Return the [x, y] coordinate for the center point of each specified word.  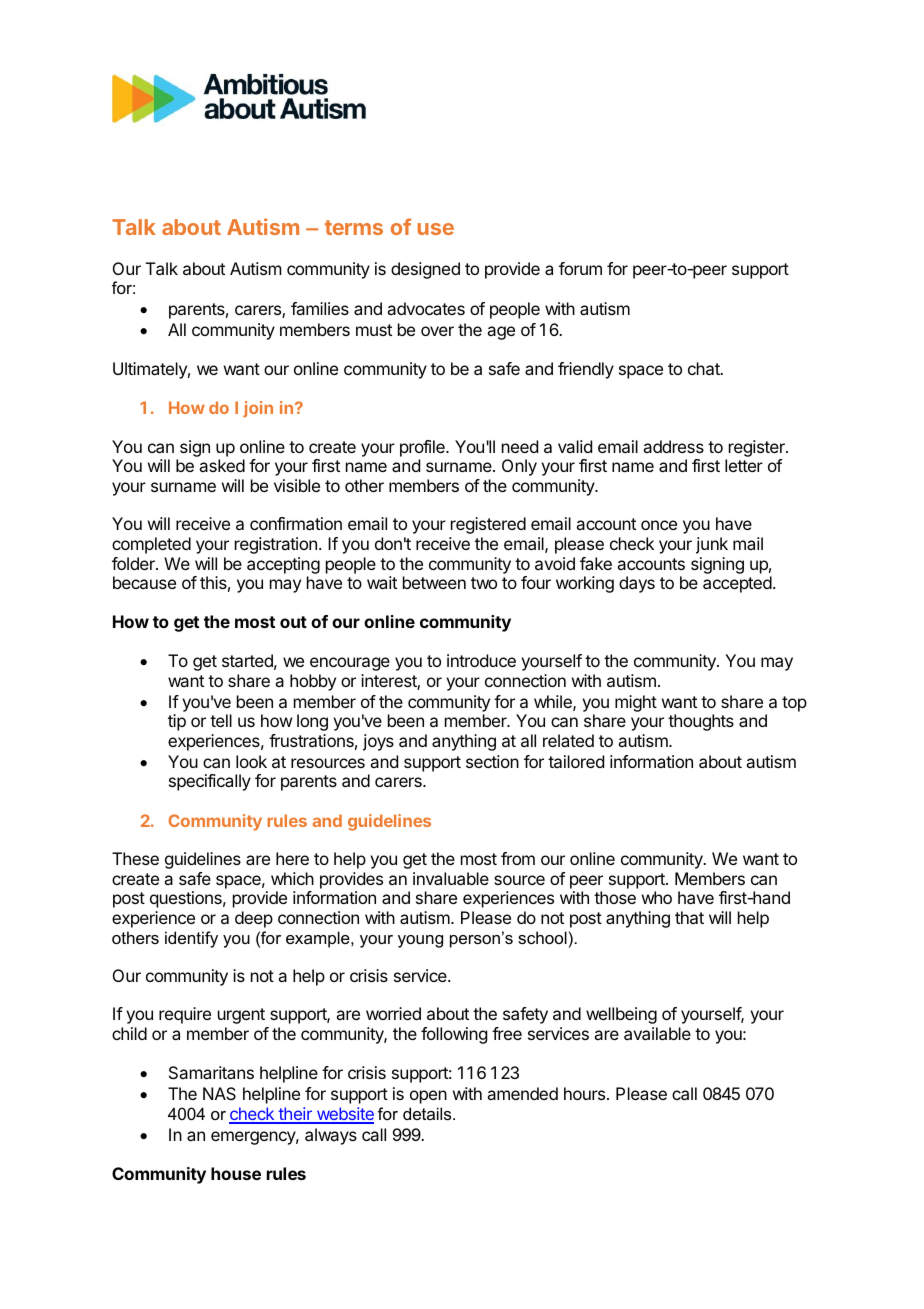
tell [221, 720]
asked [222, 465]
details [428, 1113]
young [420, 941]
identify [191, 939]
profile [423, 448]
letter [744, 465]
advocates [426, 308]
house [236, 1173]
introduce [481, 660]
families [320, 308]
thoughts [701, 722]
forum [580, 268]
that [689, 917]
